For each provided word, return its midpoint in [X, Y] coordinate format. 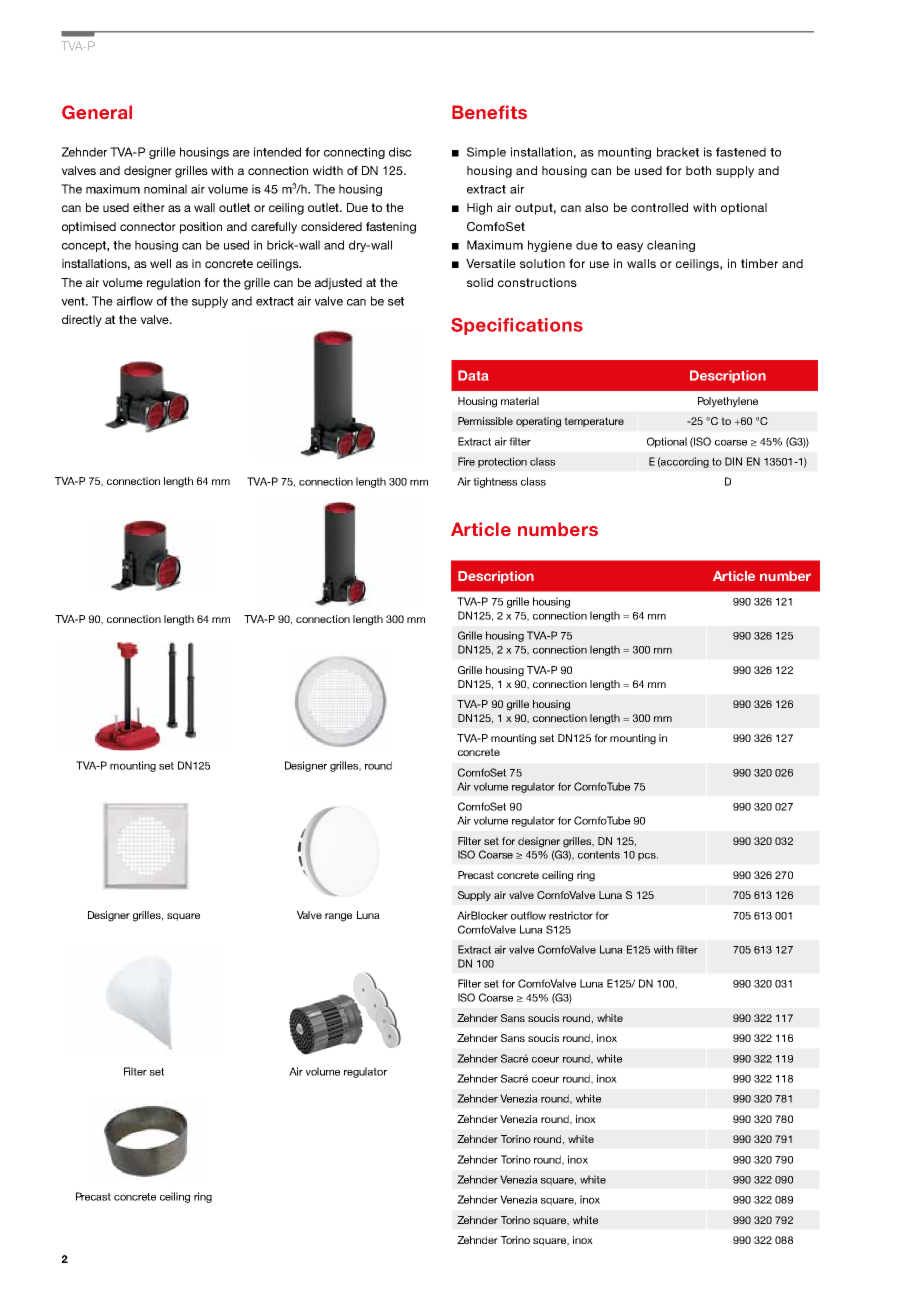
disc [400, 152]
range [338, 917]
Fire [466, 461]
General [97, 112]
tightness [495, 482]
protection [502, 462]
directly [82, 321]
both [698, 170]
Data [473, 375]
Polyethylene [728, 402]
